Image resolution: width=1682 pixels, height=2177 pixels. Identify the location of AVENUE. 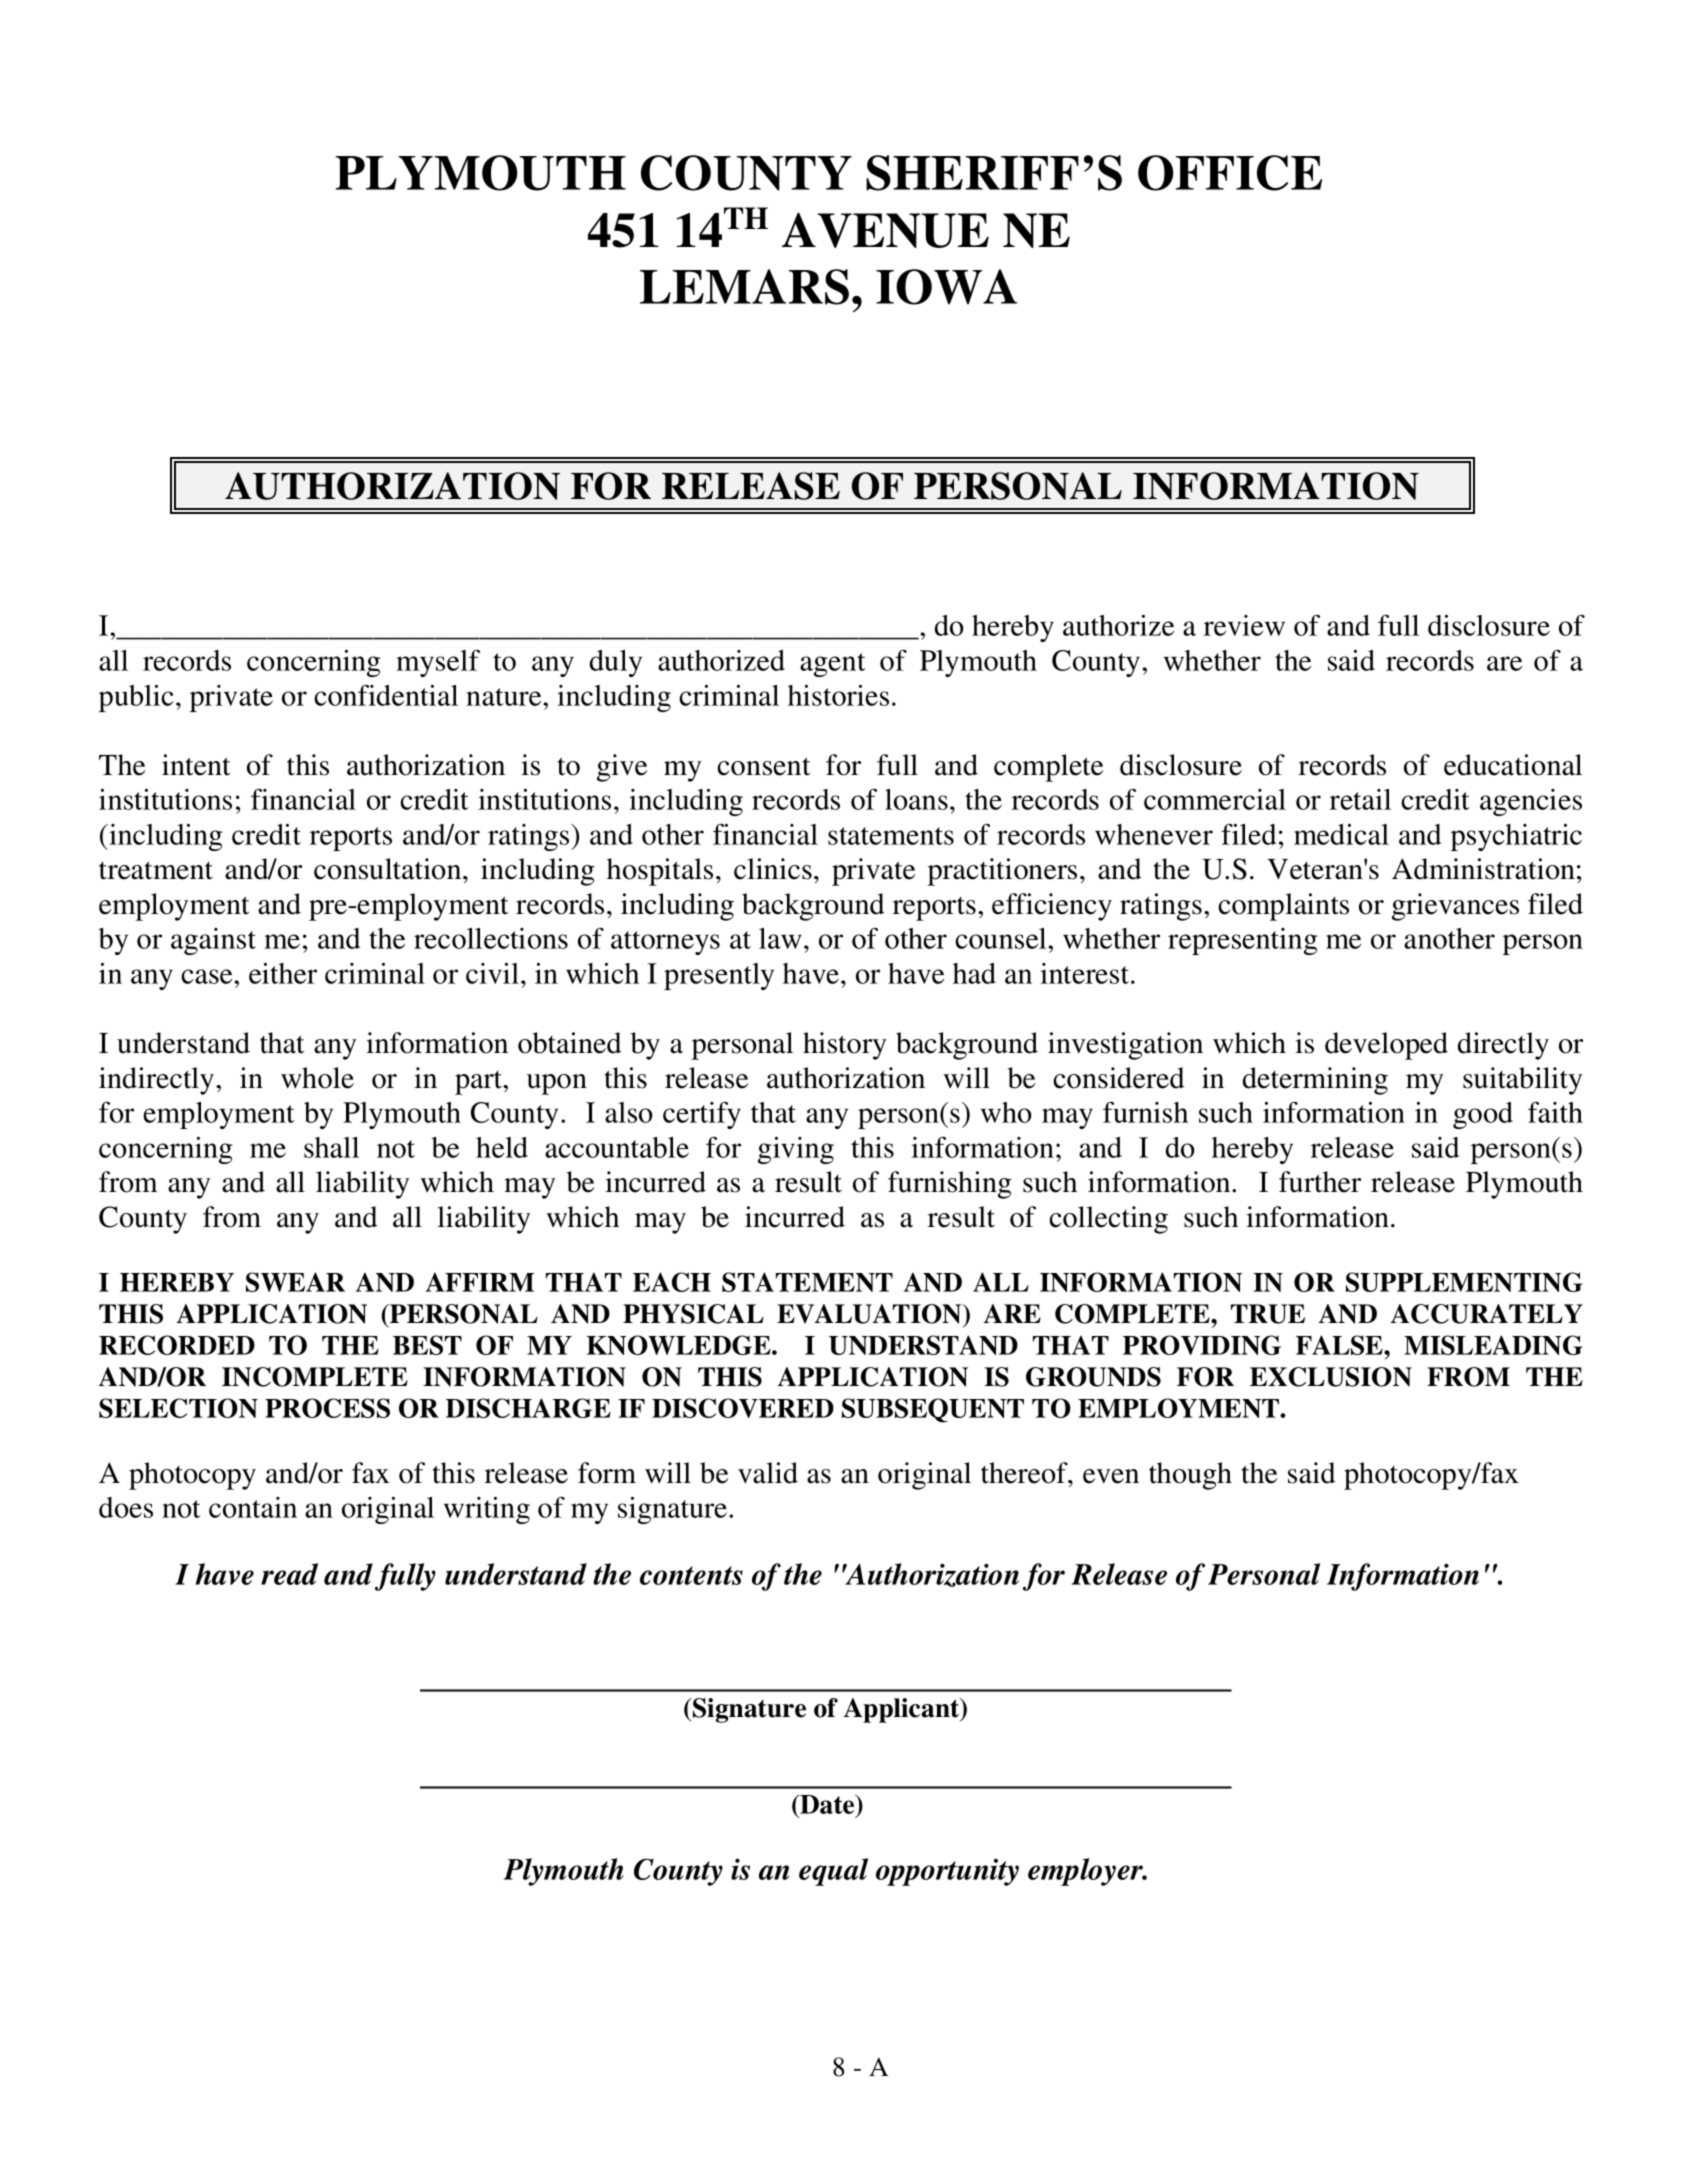
(885, 230).
